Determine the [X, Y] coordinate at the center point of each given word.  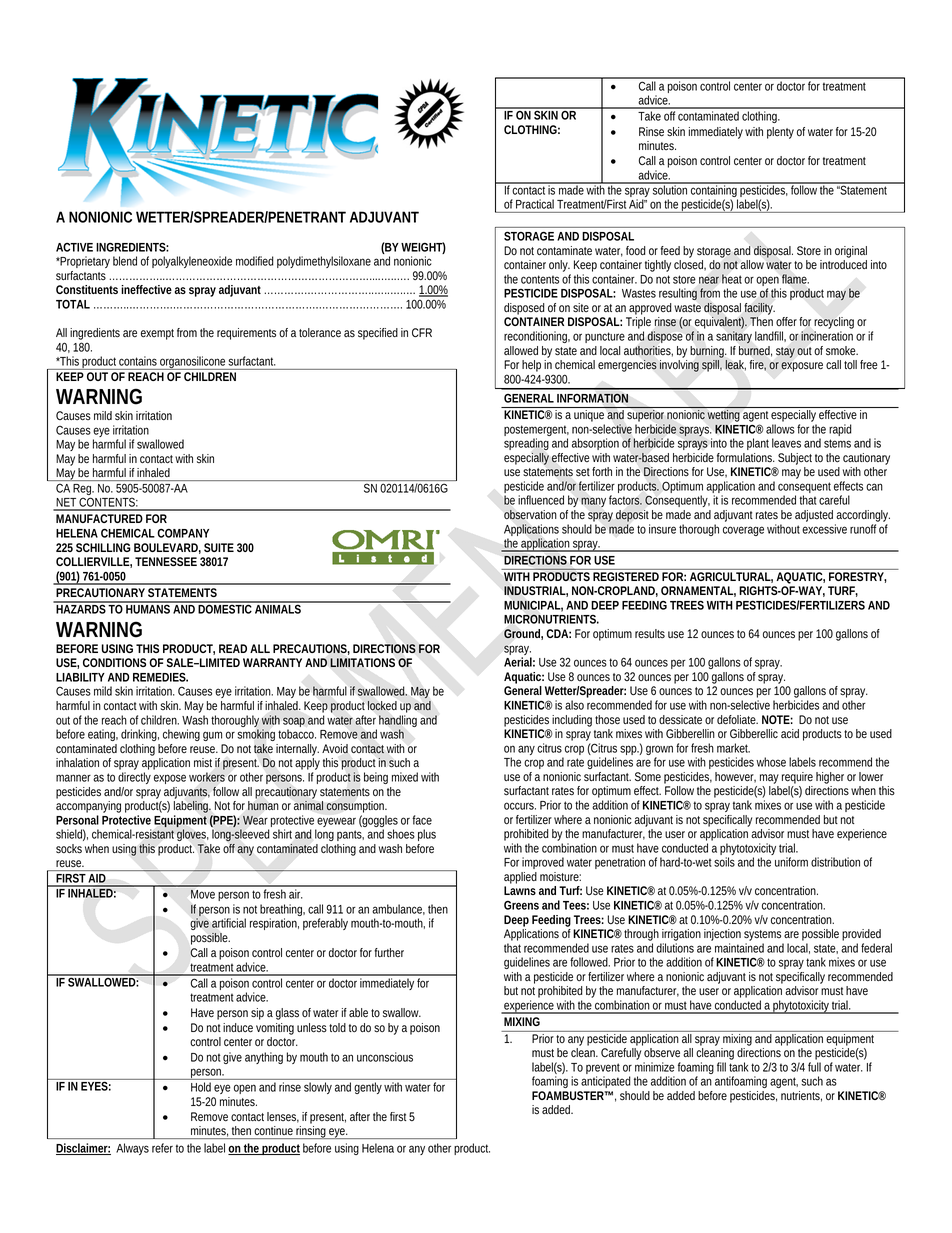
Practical [535, 204]
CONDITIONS [114, 662]
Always [132, 1149]
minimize [655, 1067]
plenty [780, 133]
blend [125, 261]
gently [368, 1088]
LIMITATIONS [362, 662]
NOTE [776, 719]
